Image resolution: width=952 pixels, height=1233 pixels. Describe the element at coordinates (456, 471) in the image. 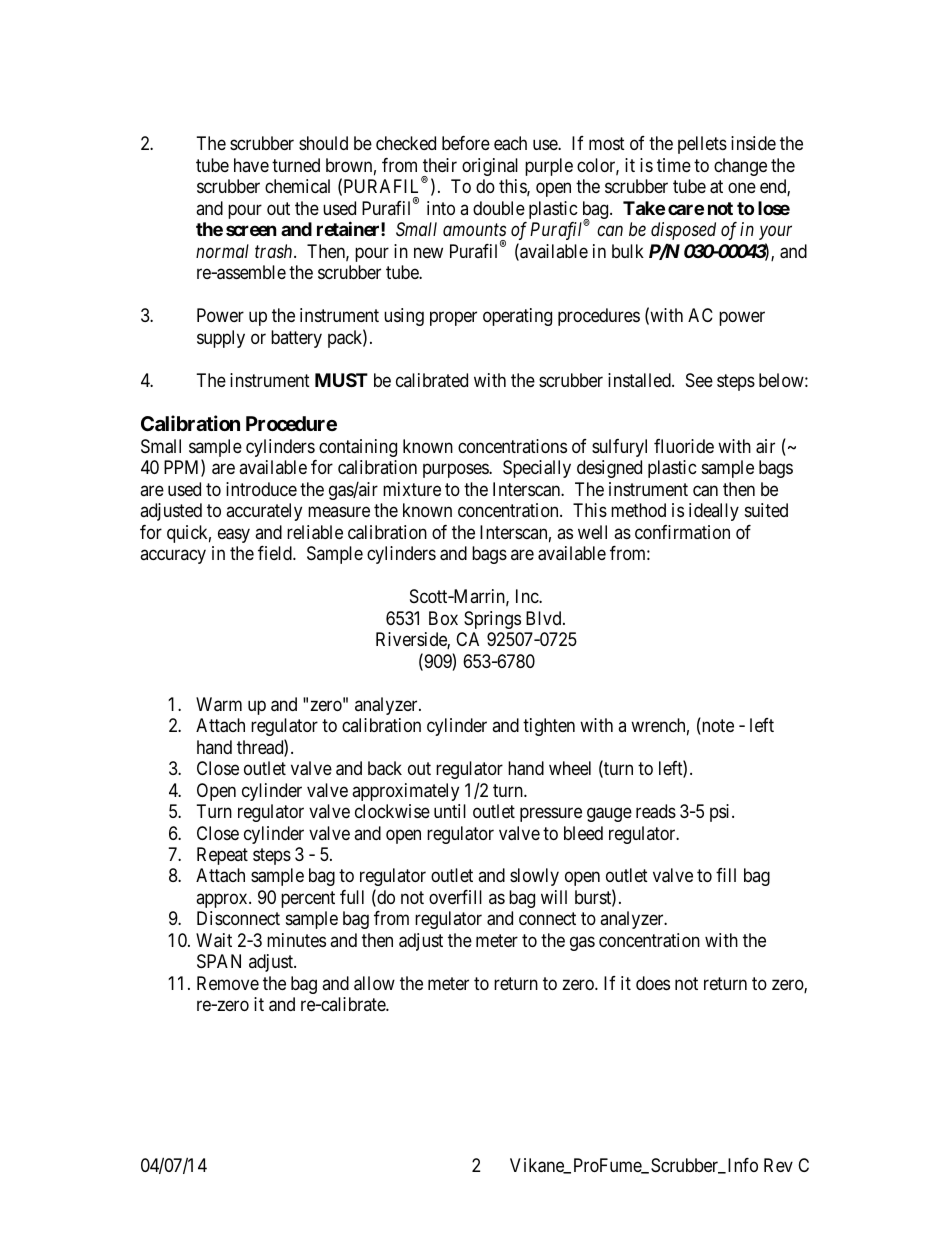

I see `purposes` at that location.
